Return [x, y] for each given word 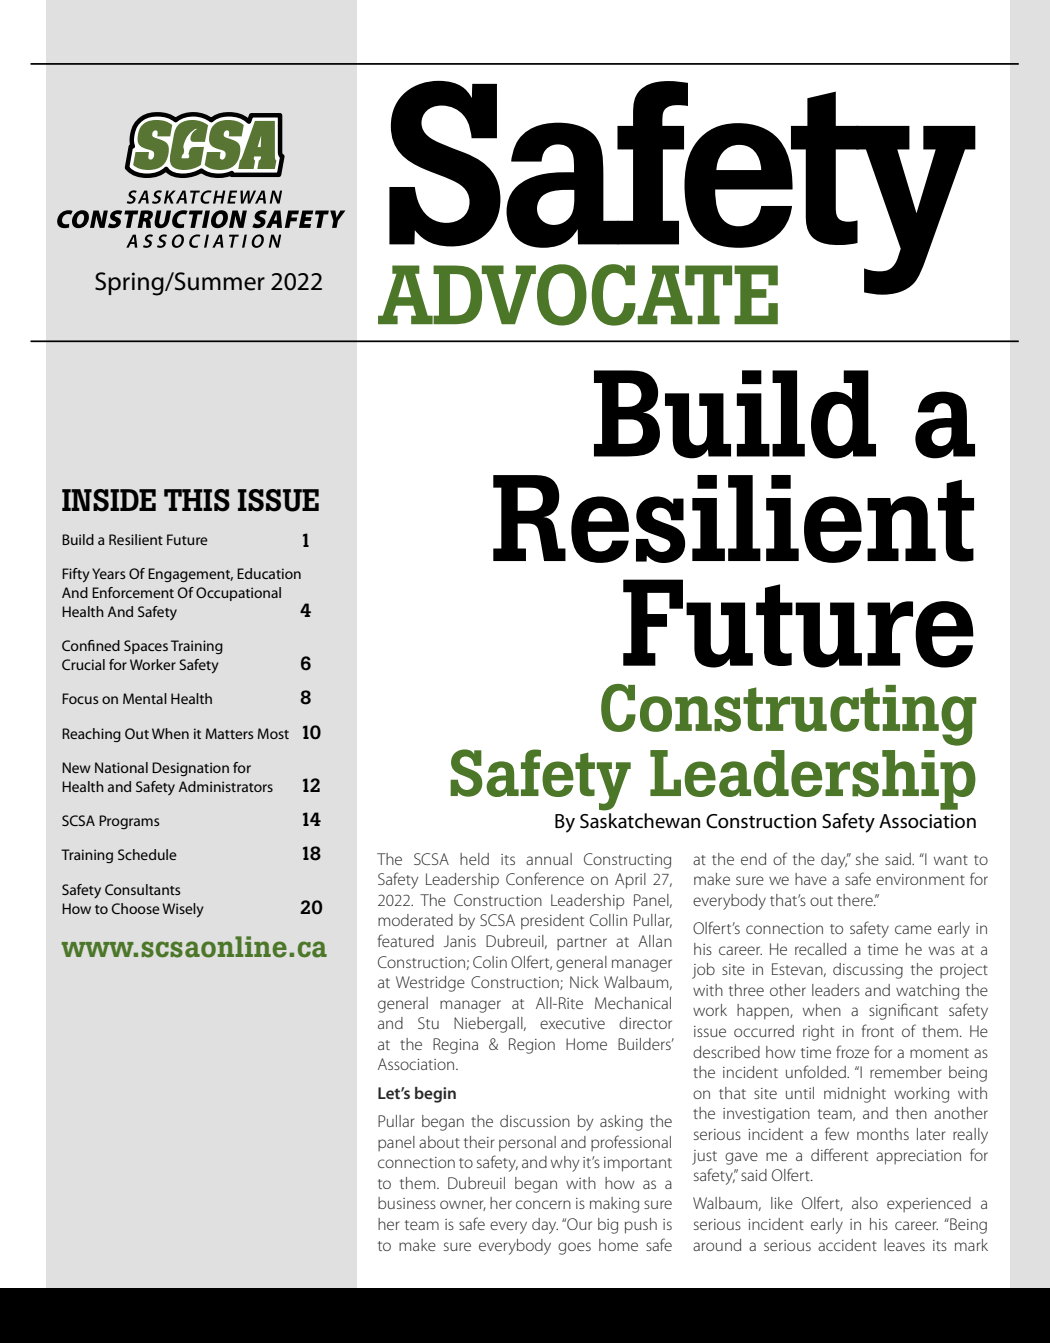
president [552, 922]
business [407, 1203]
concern [543, 1204]
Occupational [238, 594]
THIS [197, 500]
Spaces [146, 647]
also [865, 1203]
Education [269, 573]
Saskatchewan [640, 821]
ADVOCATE [578, 295]
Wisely [183, 910]
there [856, 900]
